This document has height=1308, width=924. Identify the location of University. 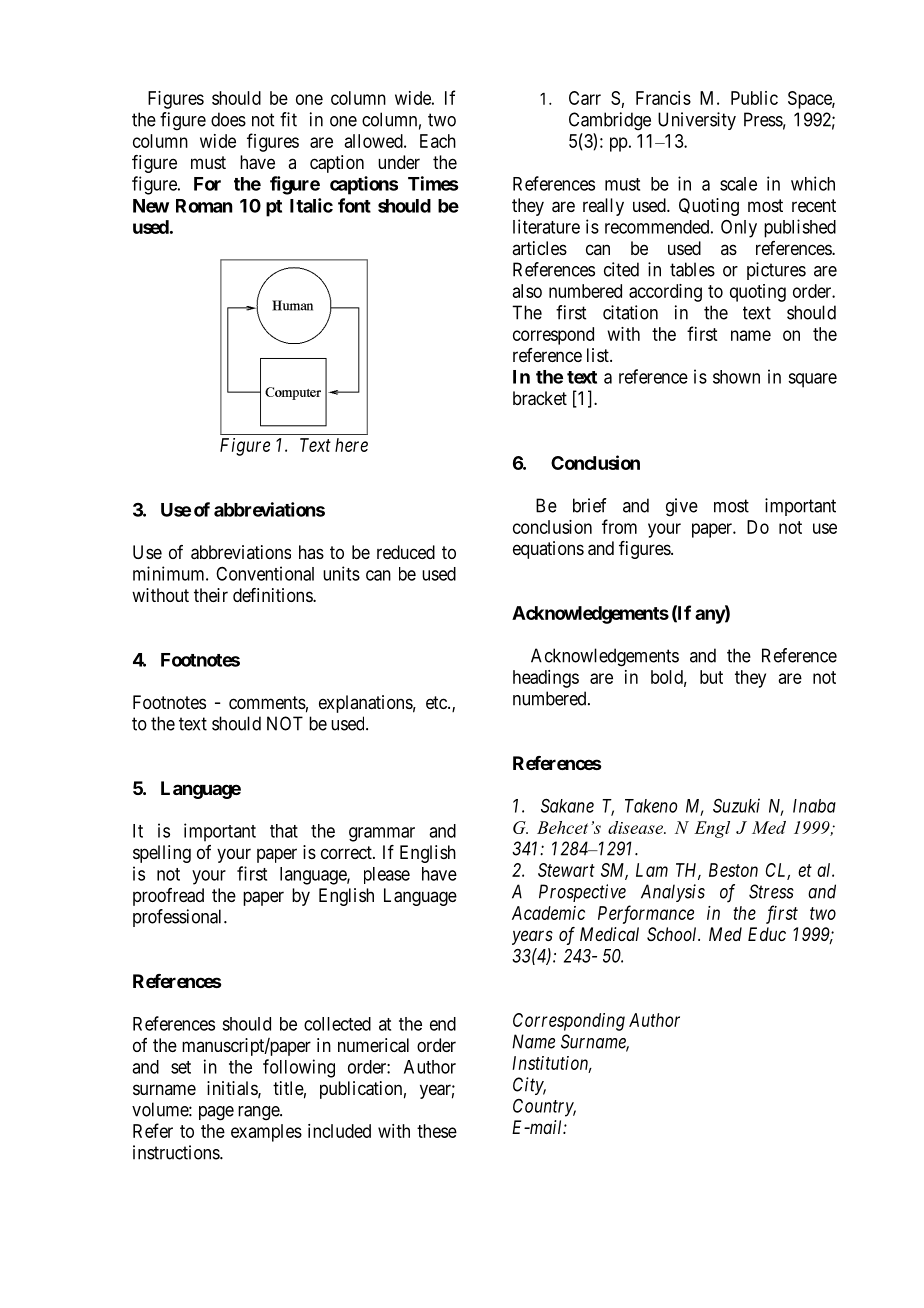
(697, 121).
